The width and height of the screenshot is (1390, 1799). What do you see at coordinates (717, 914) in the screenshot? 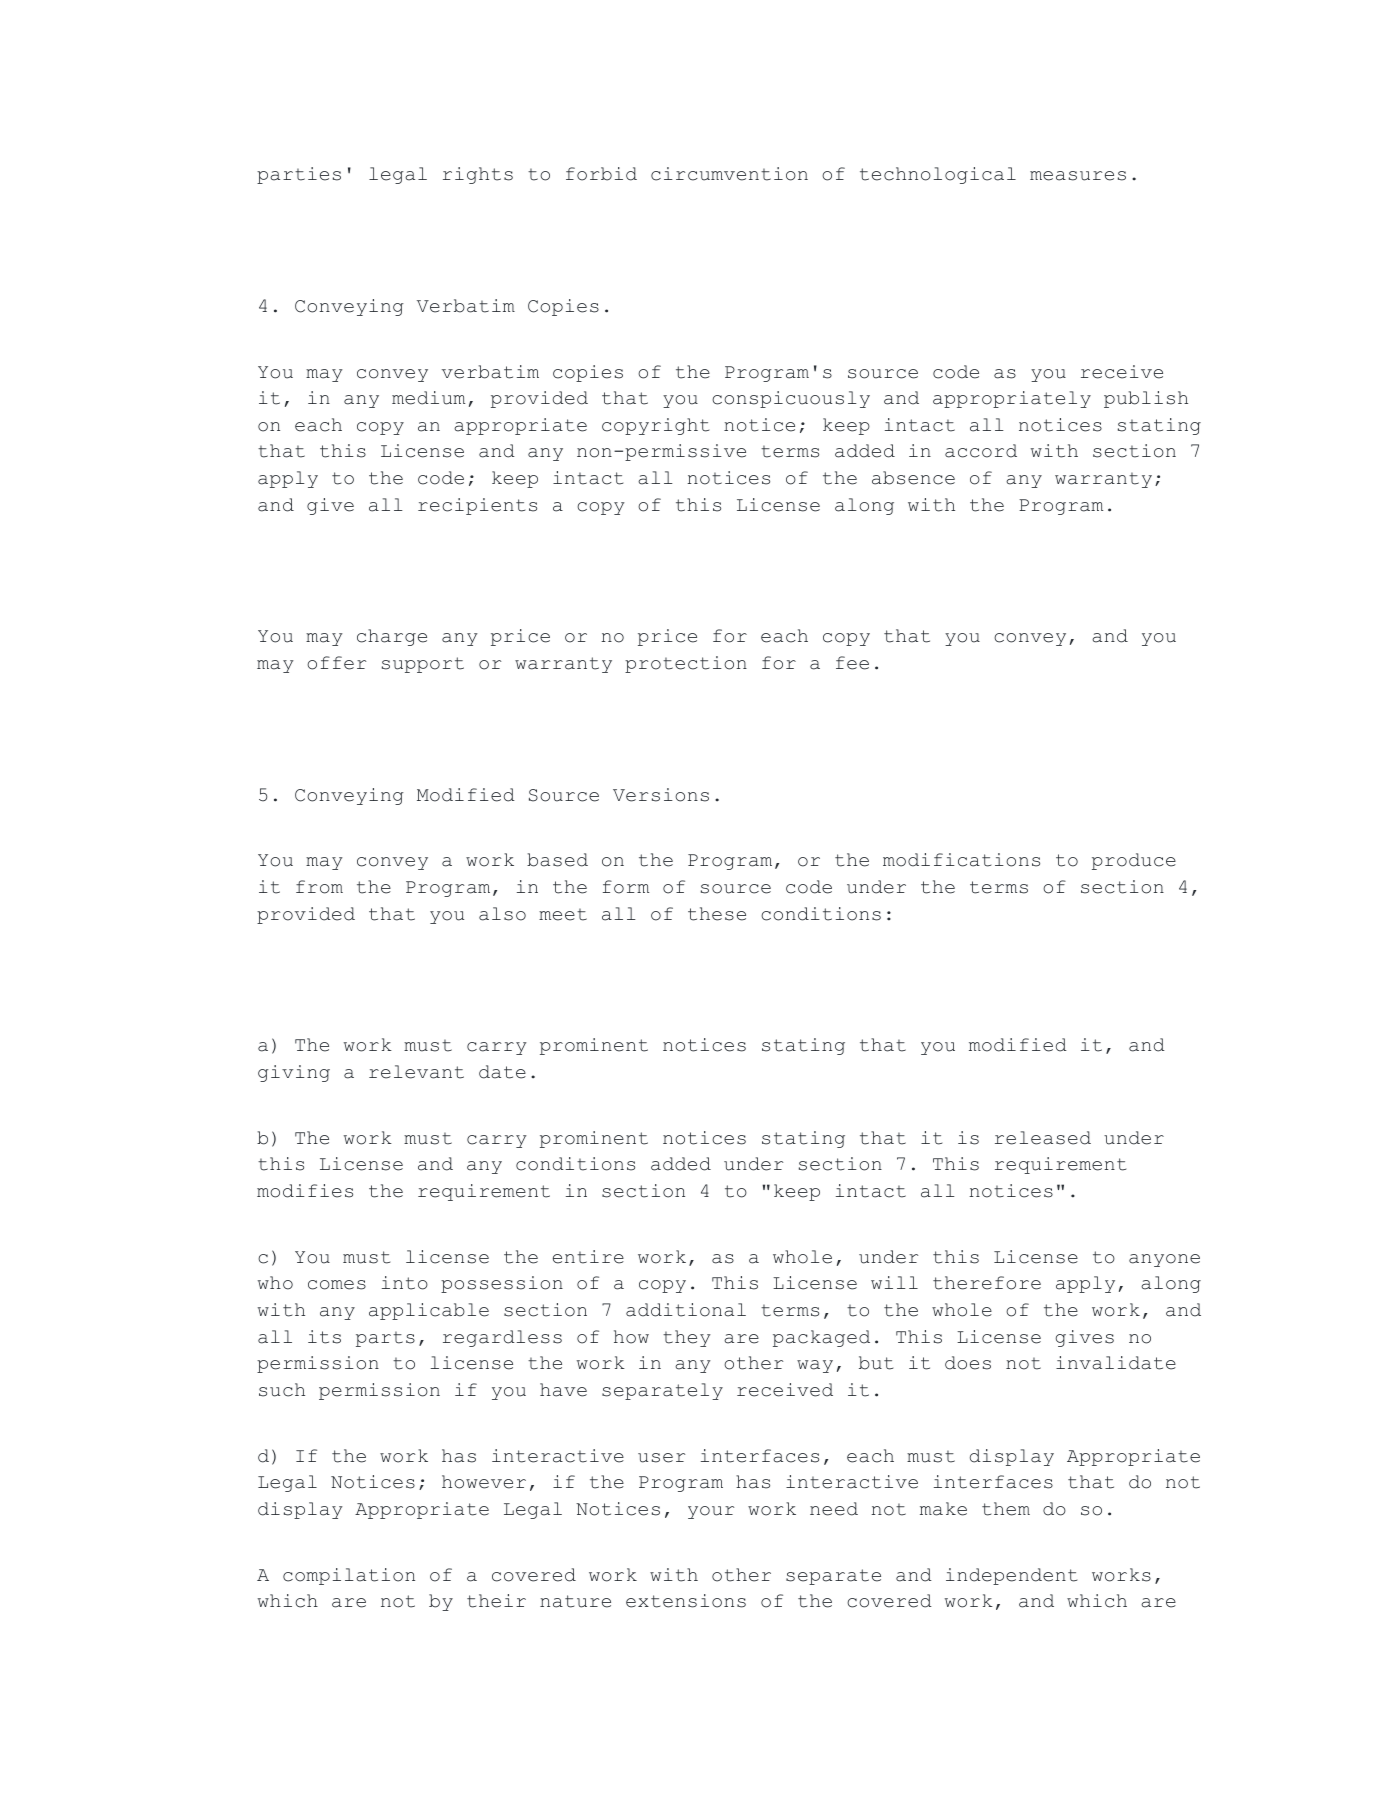
I see `these` at bounding box center [717, 914].
